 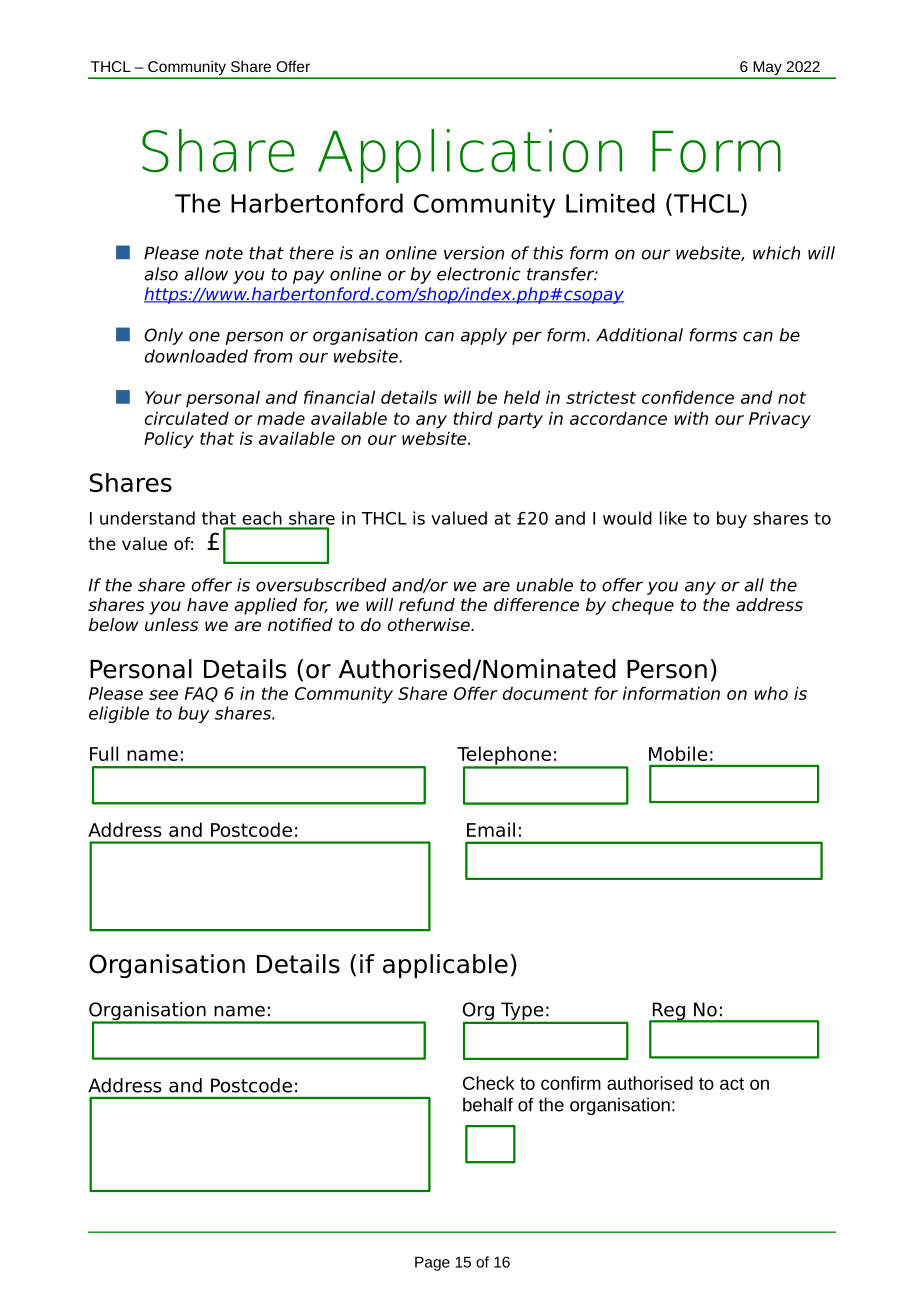 I want to click on act, so click(x=732, y=1083).
